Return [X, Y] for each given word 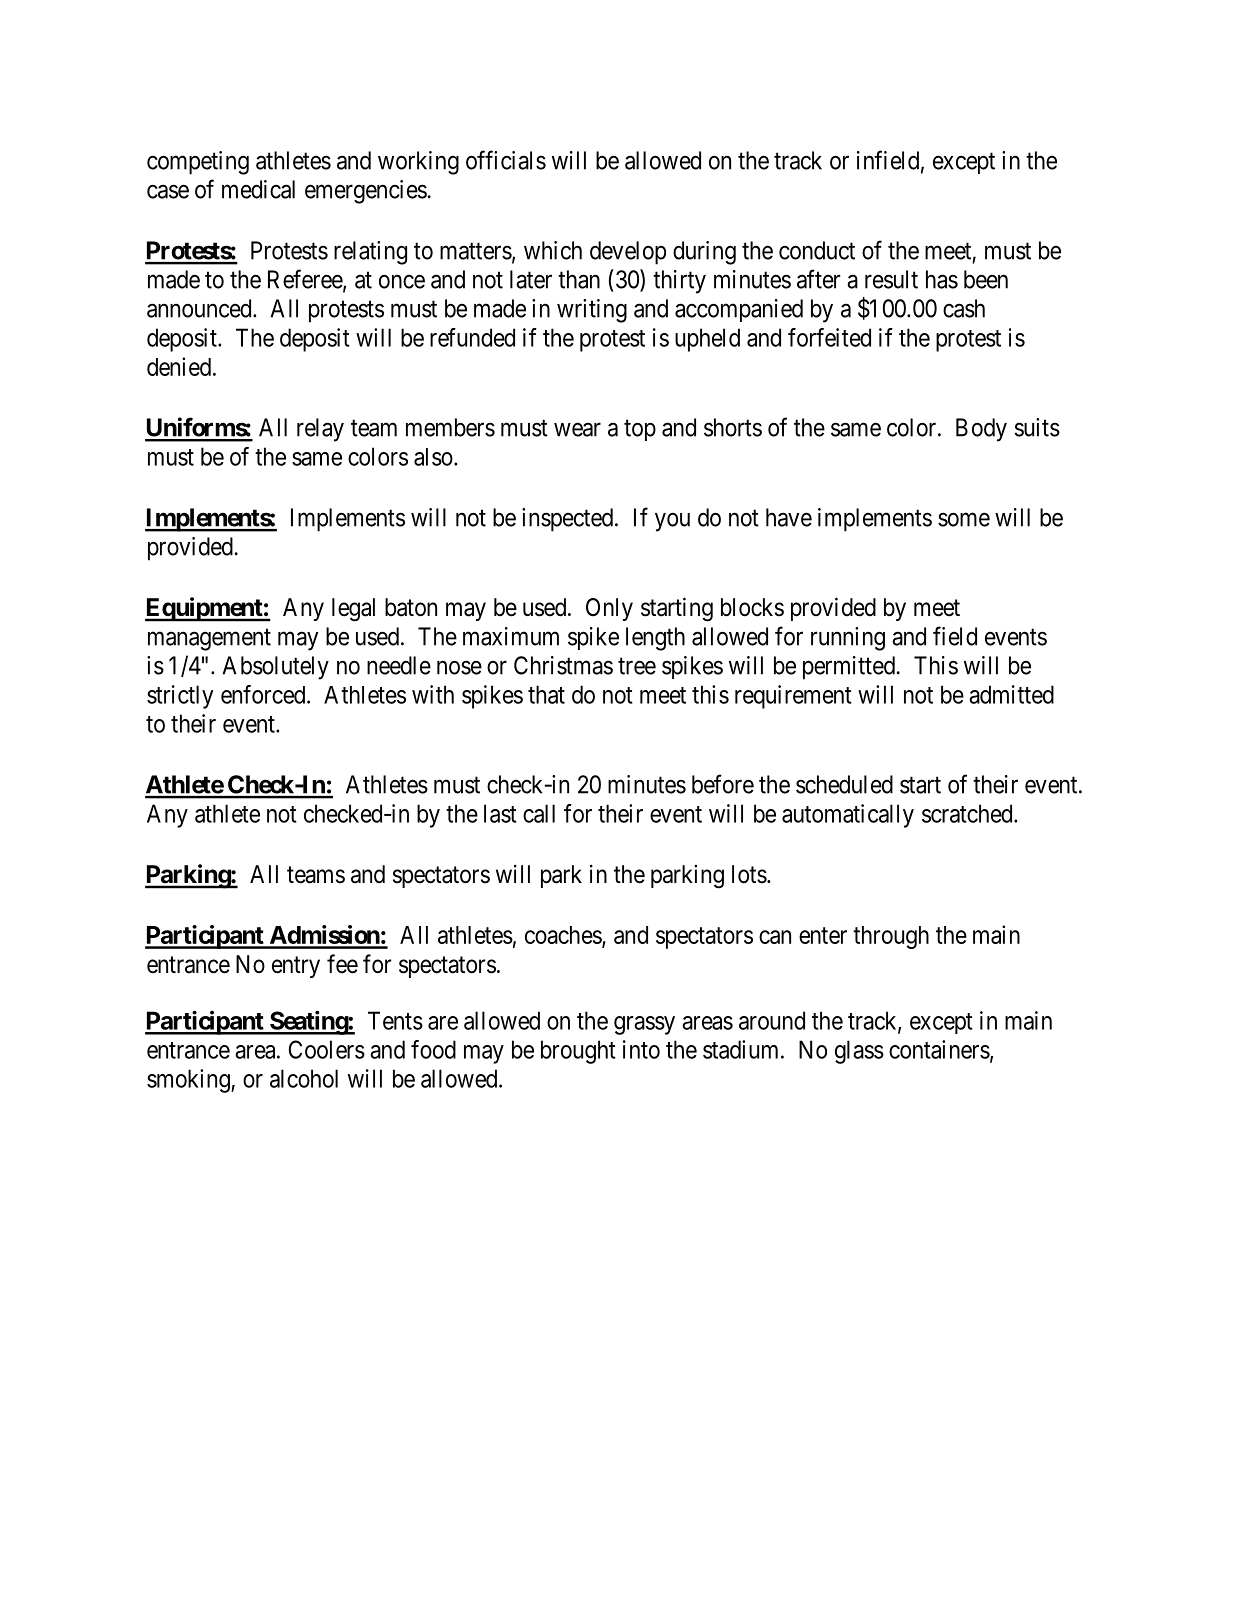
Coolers [327, 1049]
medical [258, 189]
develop [628, 253]
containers [939, 1049]
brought [578, 1052]
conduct [817, 250]
